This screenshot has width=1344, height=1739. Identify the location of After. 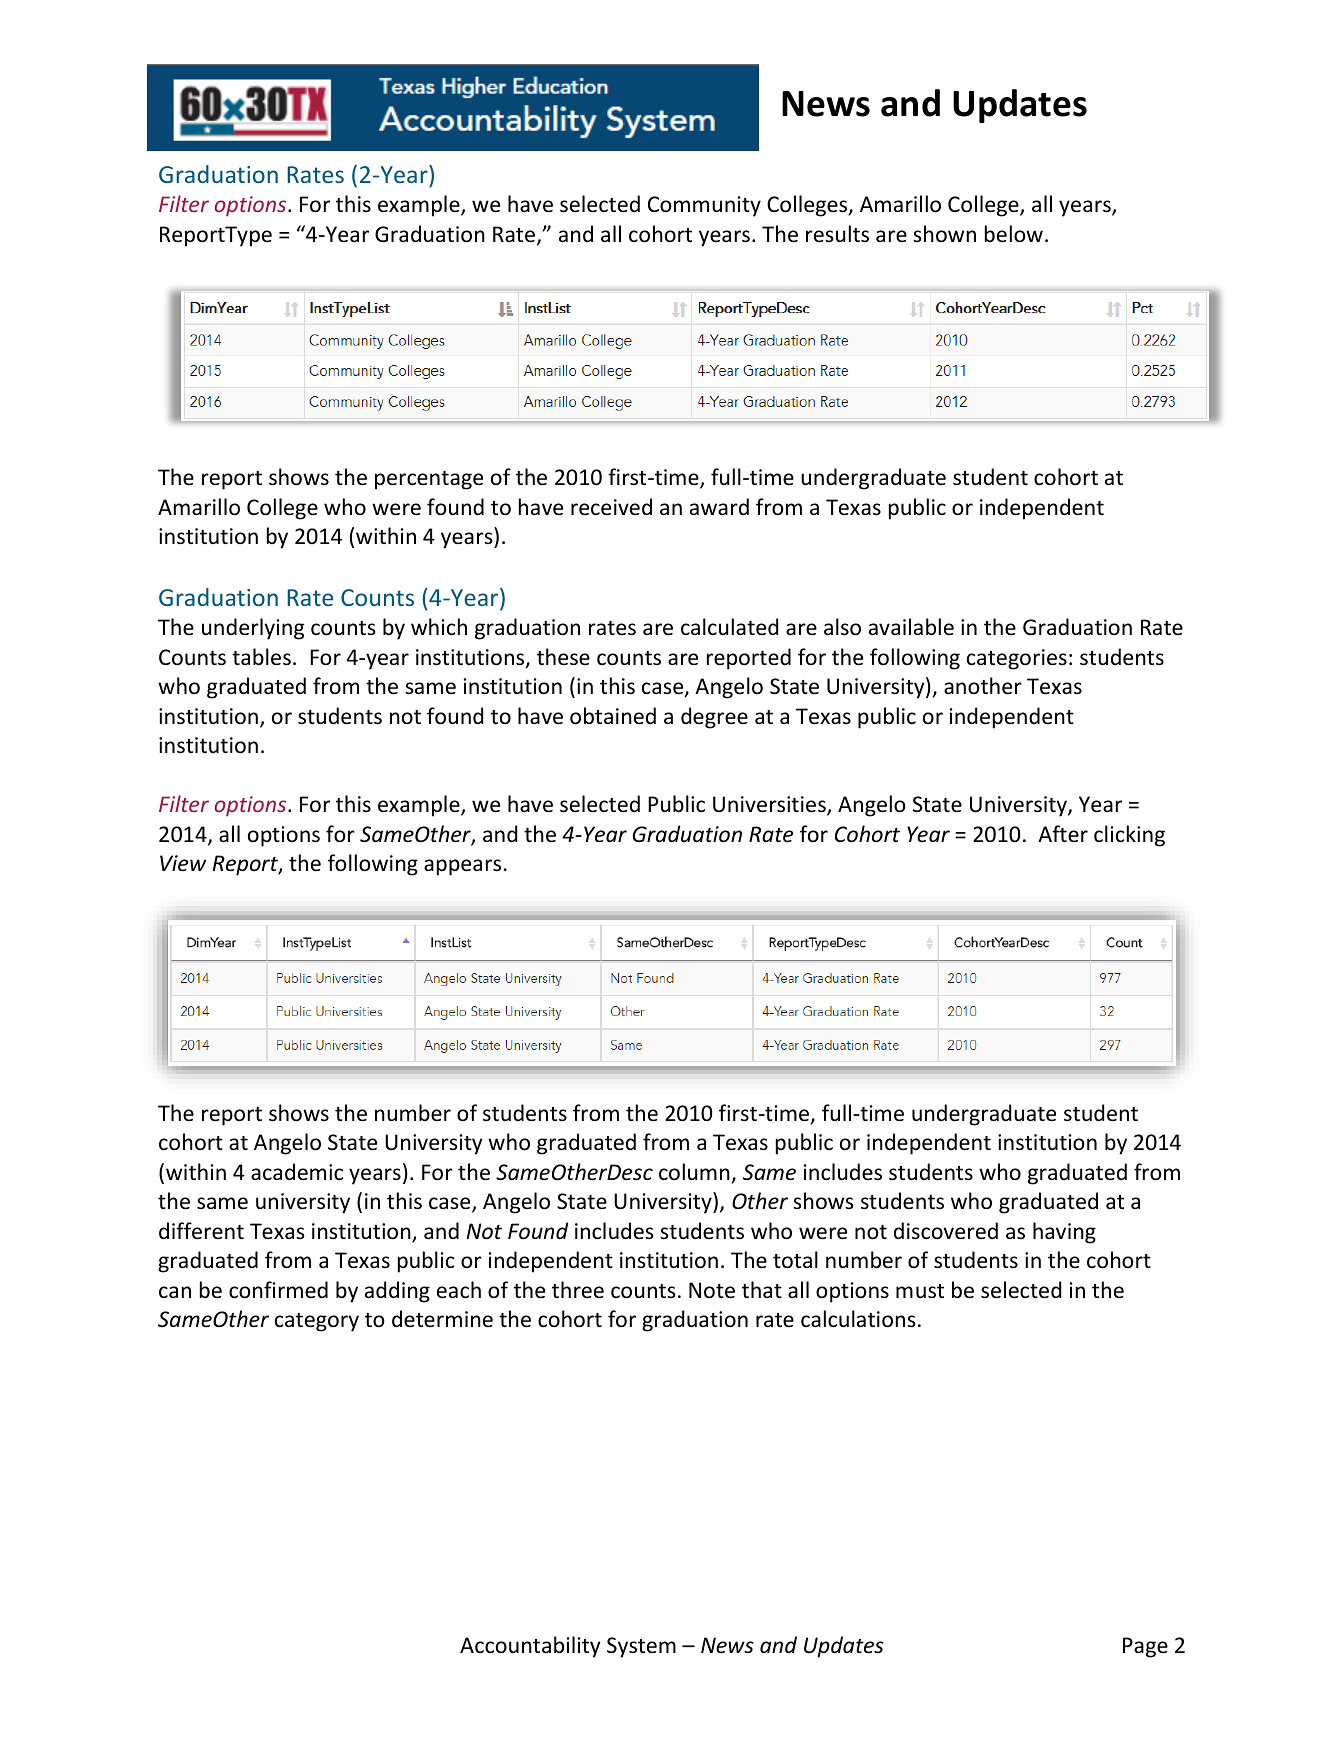
(1063, 833).
